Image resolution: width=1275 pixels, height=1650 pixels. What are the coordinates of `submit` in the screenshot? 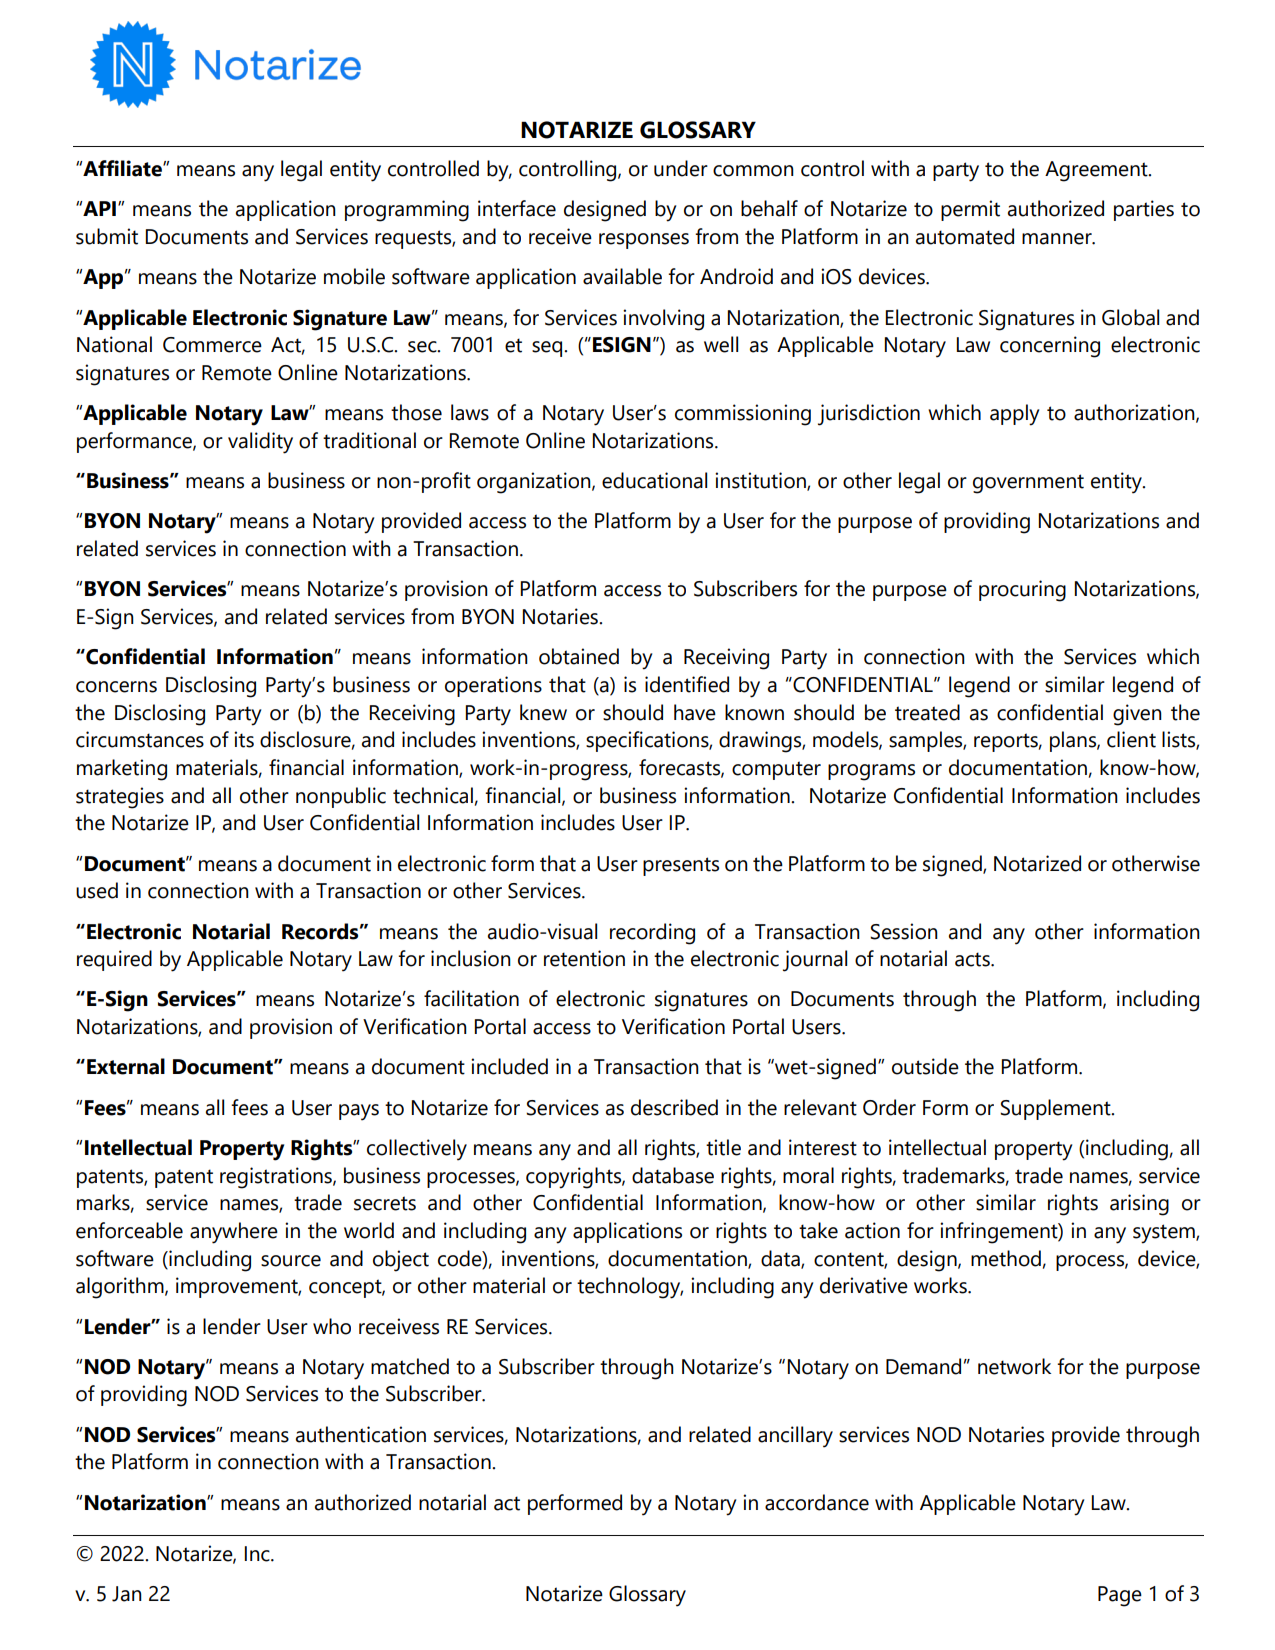 It's located at (107, 236).
